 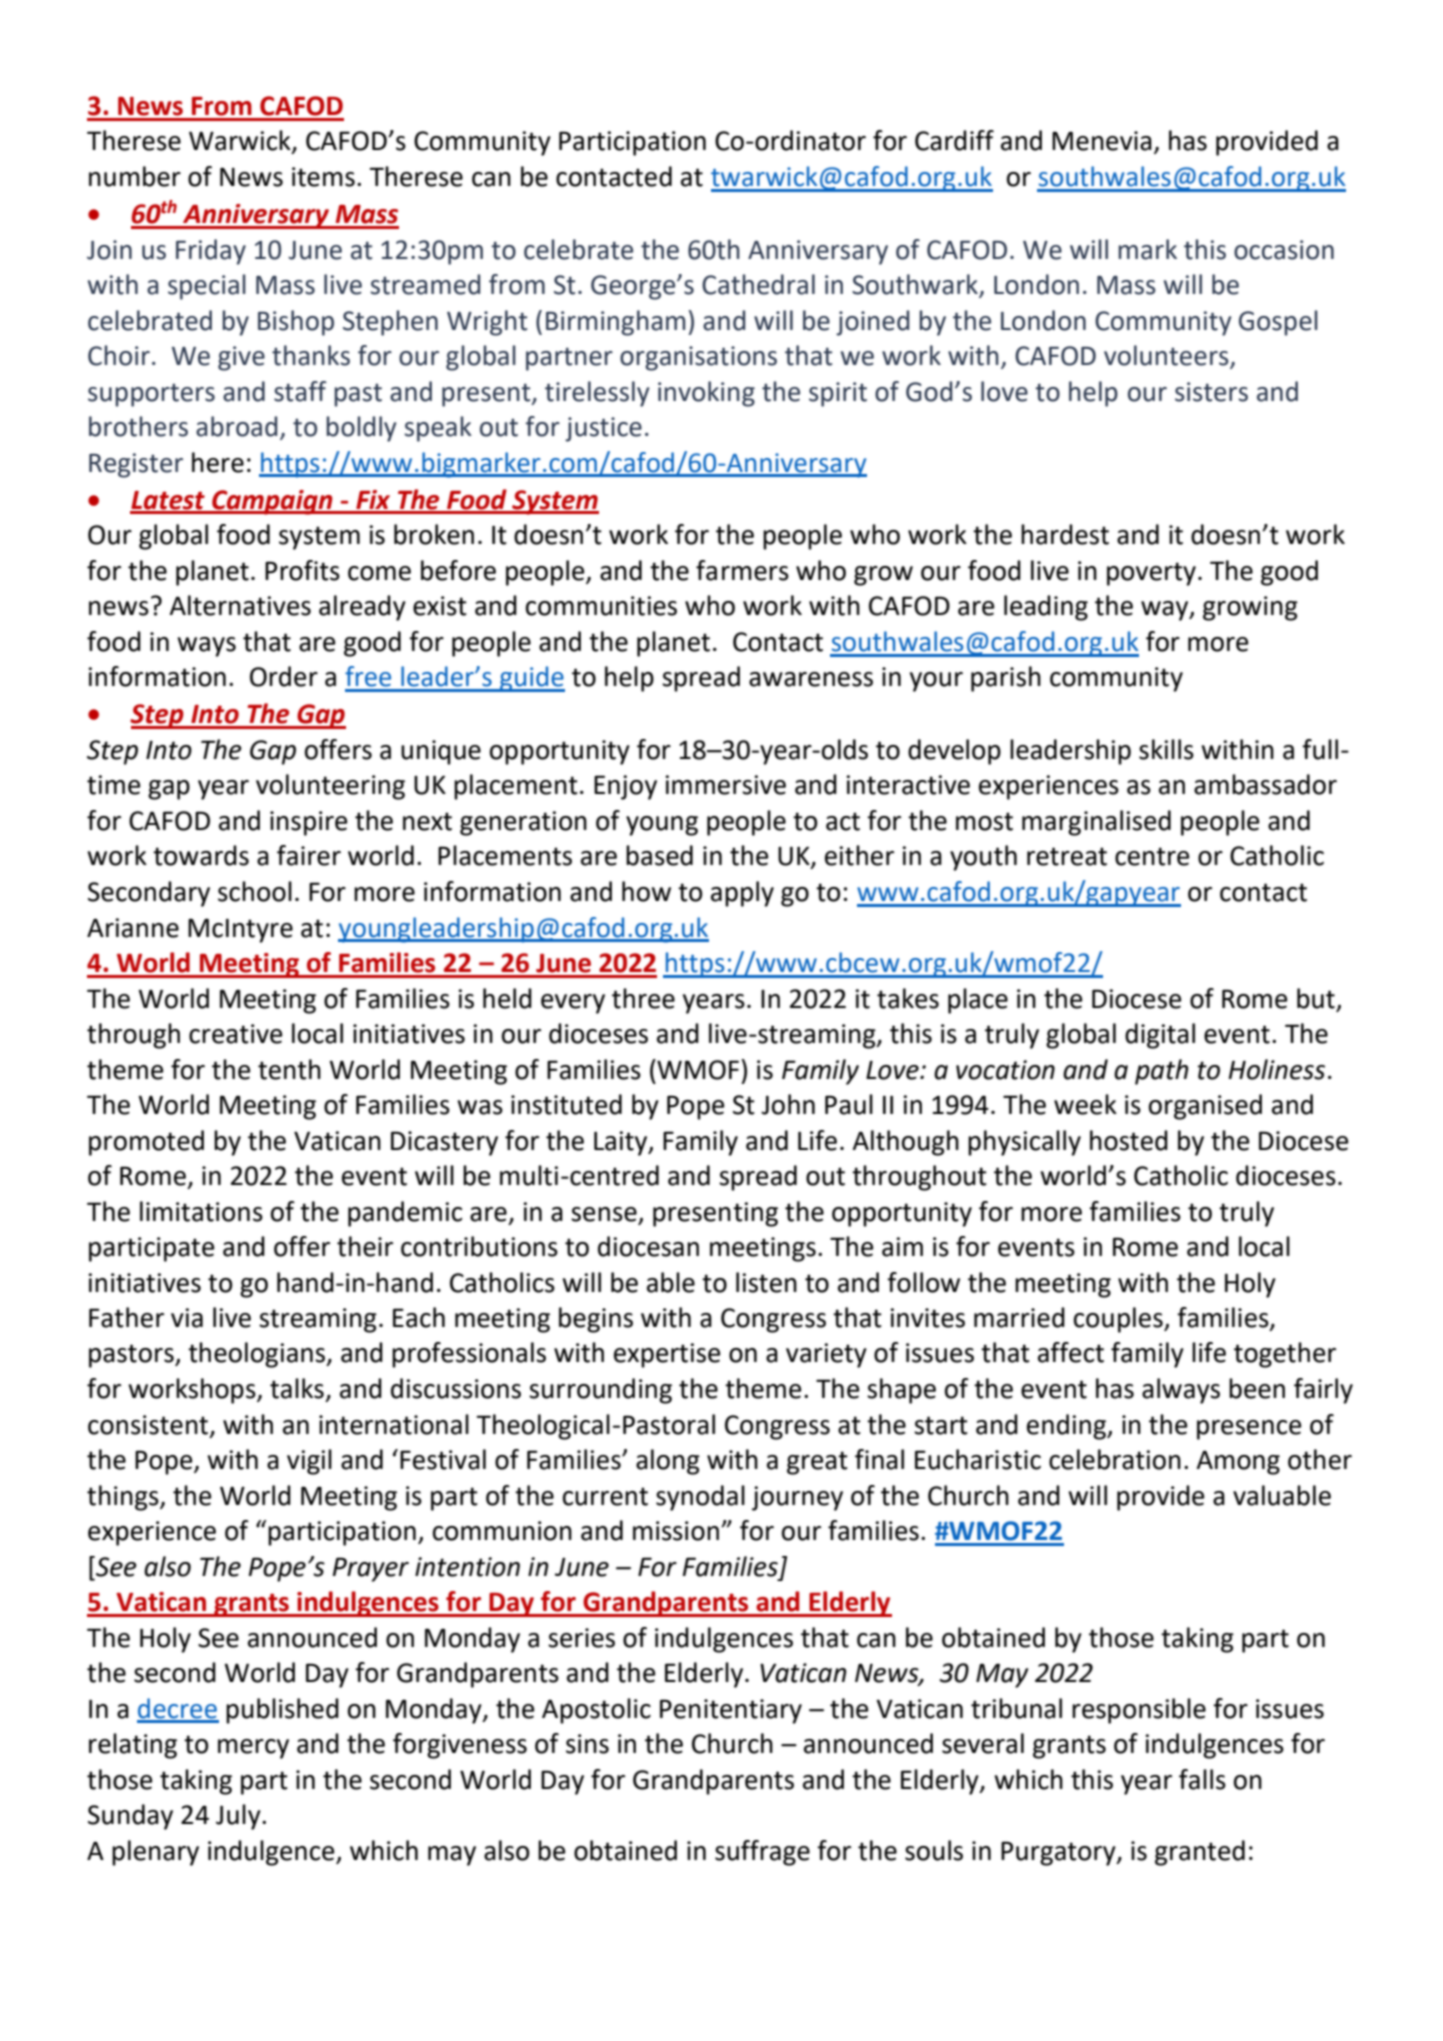 I want to click on skills, so click(x=1166, y=749).
